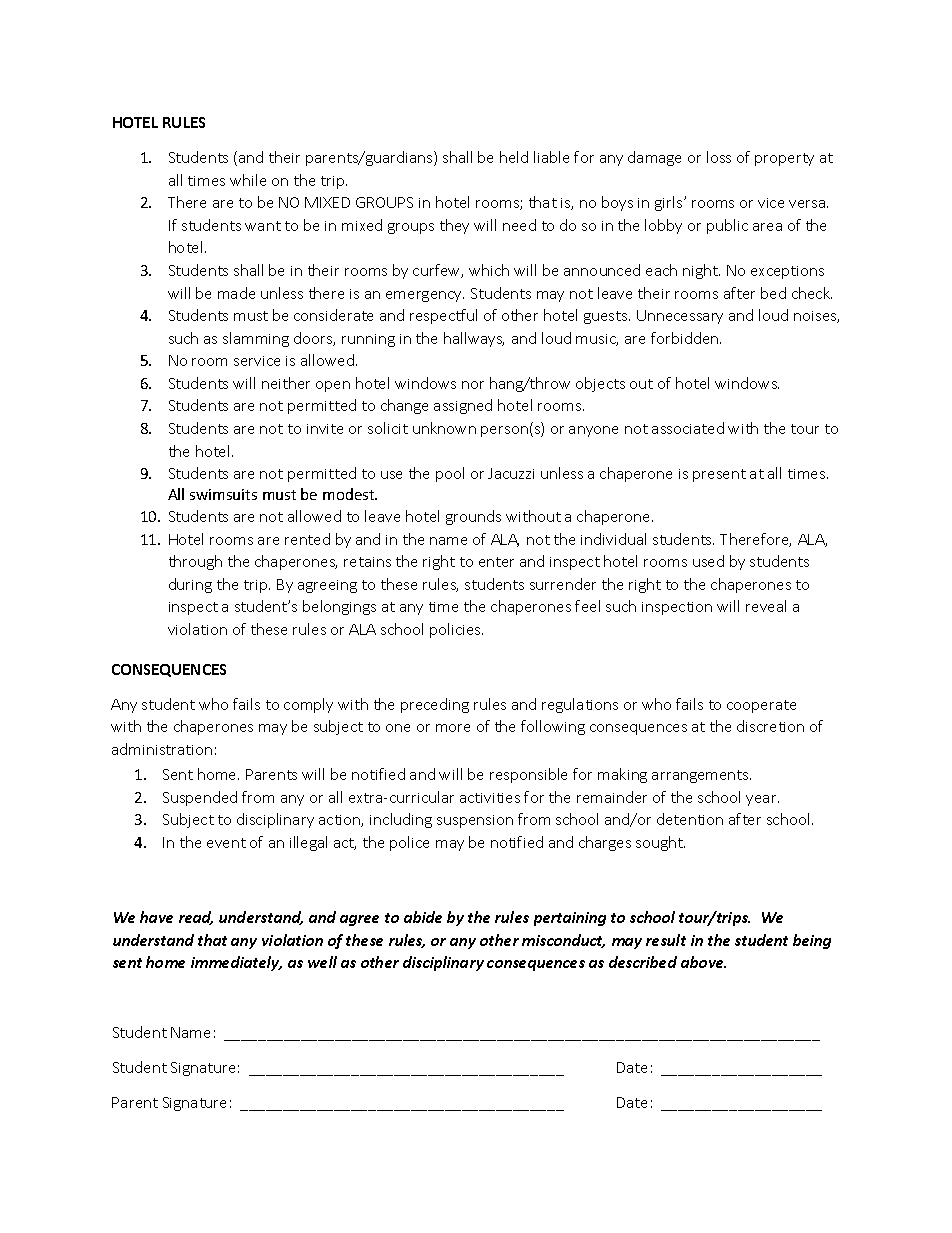 This image has width=952, height=1233. What do you see at coordinates (703, 962) in the image?
I see `above` at bounding box center [703, 962].
